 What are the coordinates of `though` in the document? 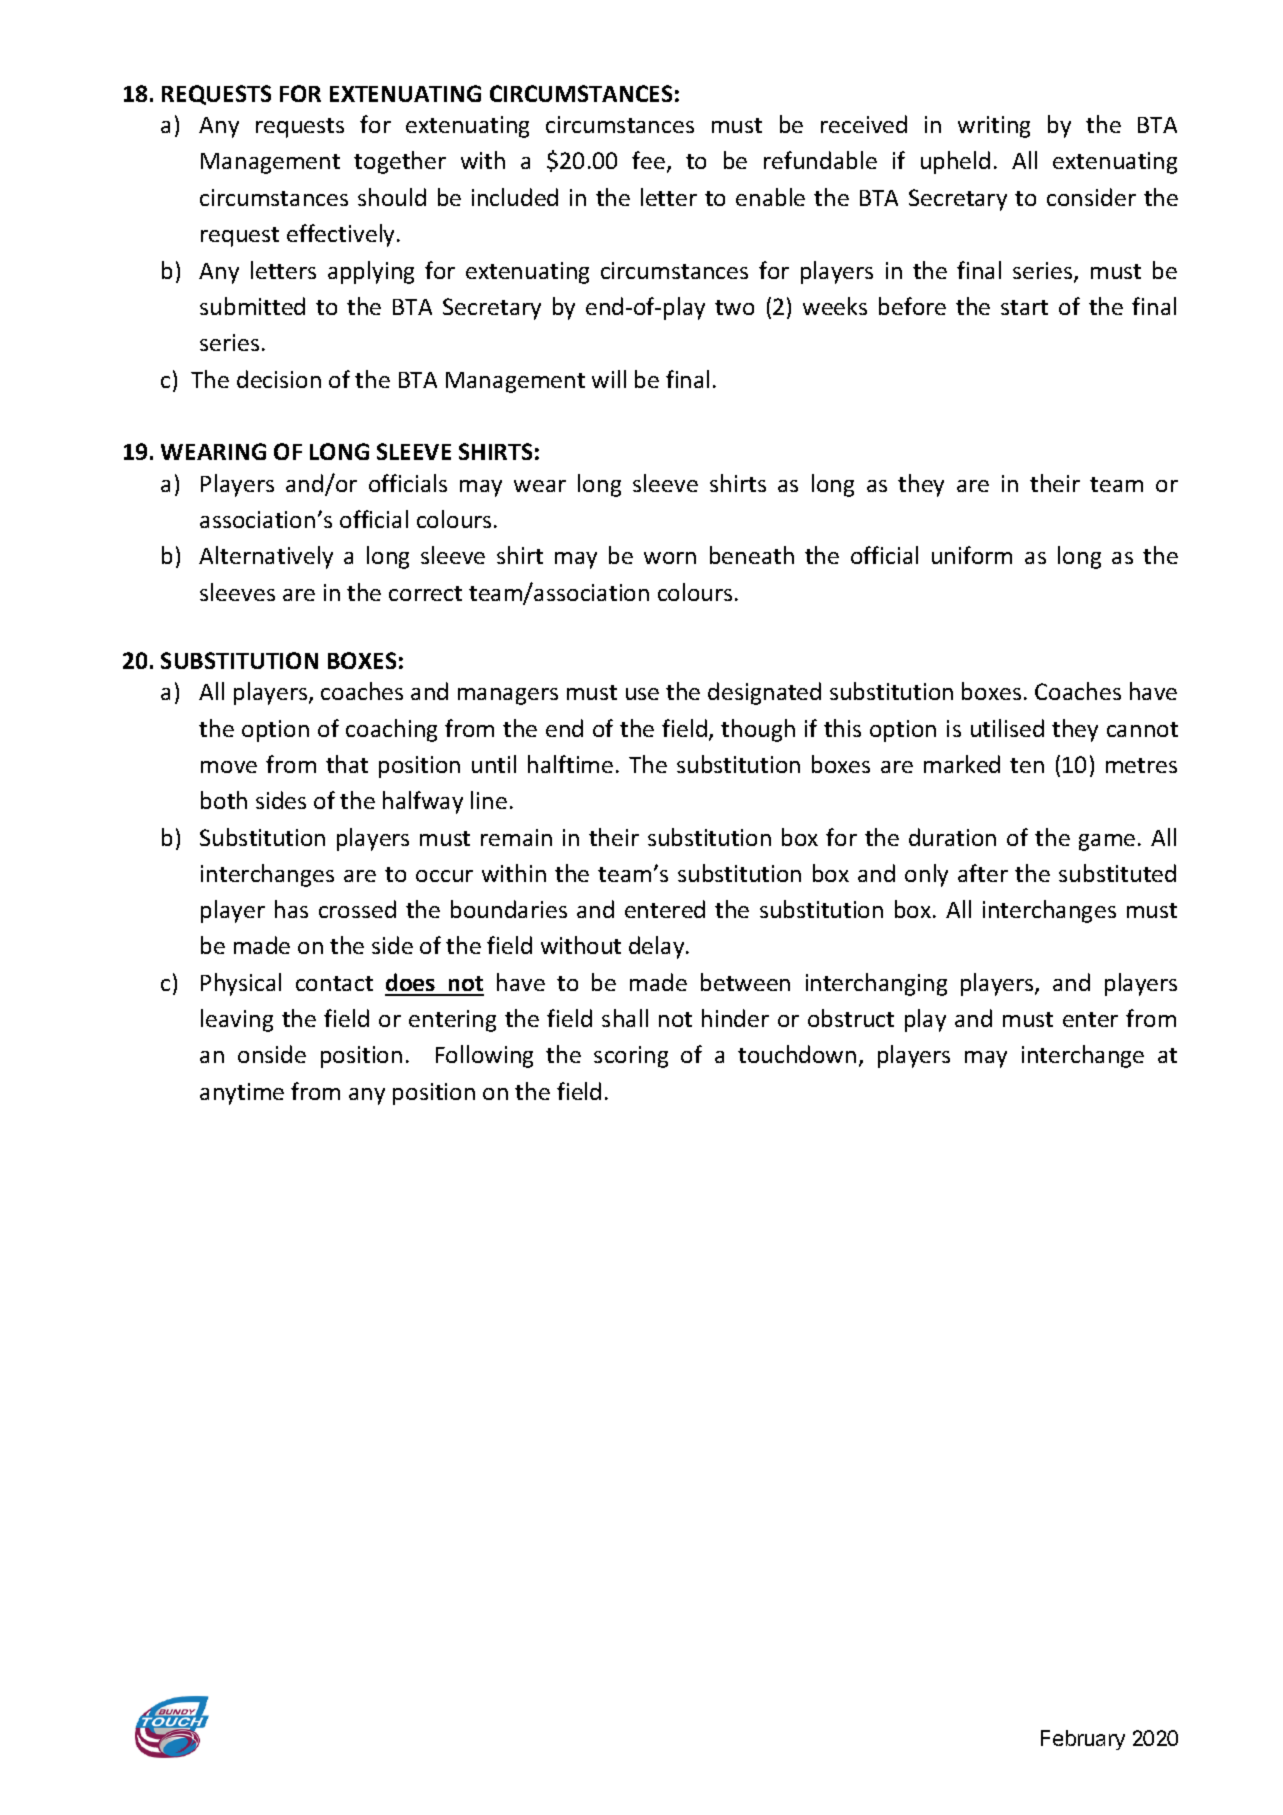 It's located at (758, 730).
